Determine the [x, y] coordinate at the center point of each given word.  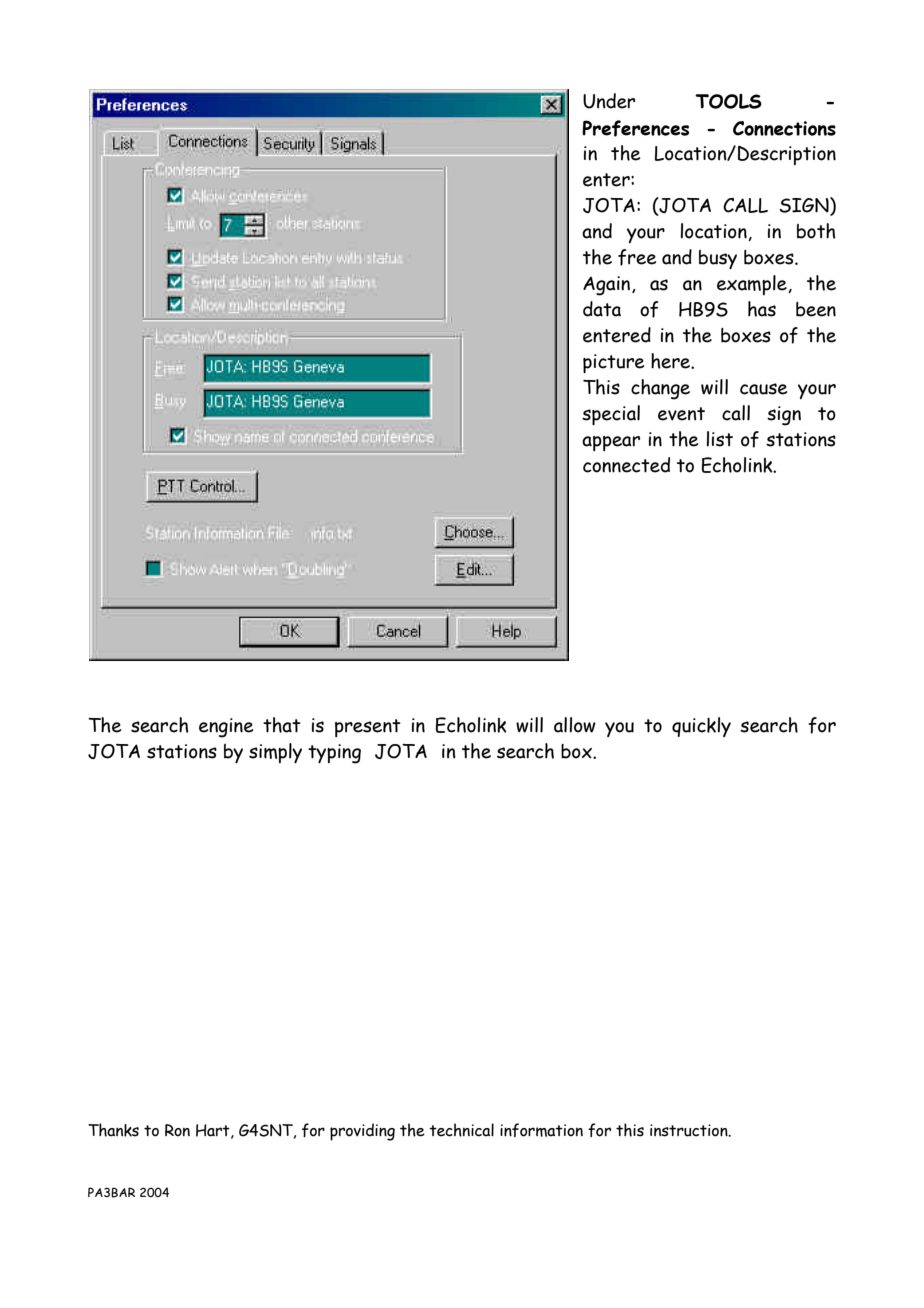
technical [461, 1130]
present [368, 728]
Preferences [635, 128]
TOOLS [728, 101]
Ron [177, 1130]
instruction [690, 1130]
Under [609, 101]
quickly [701, 727]
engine [226, 728]
